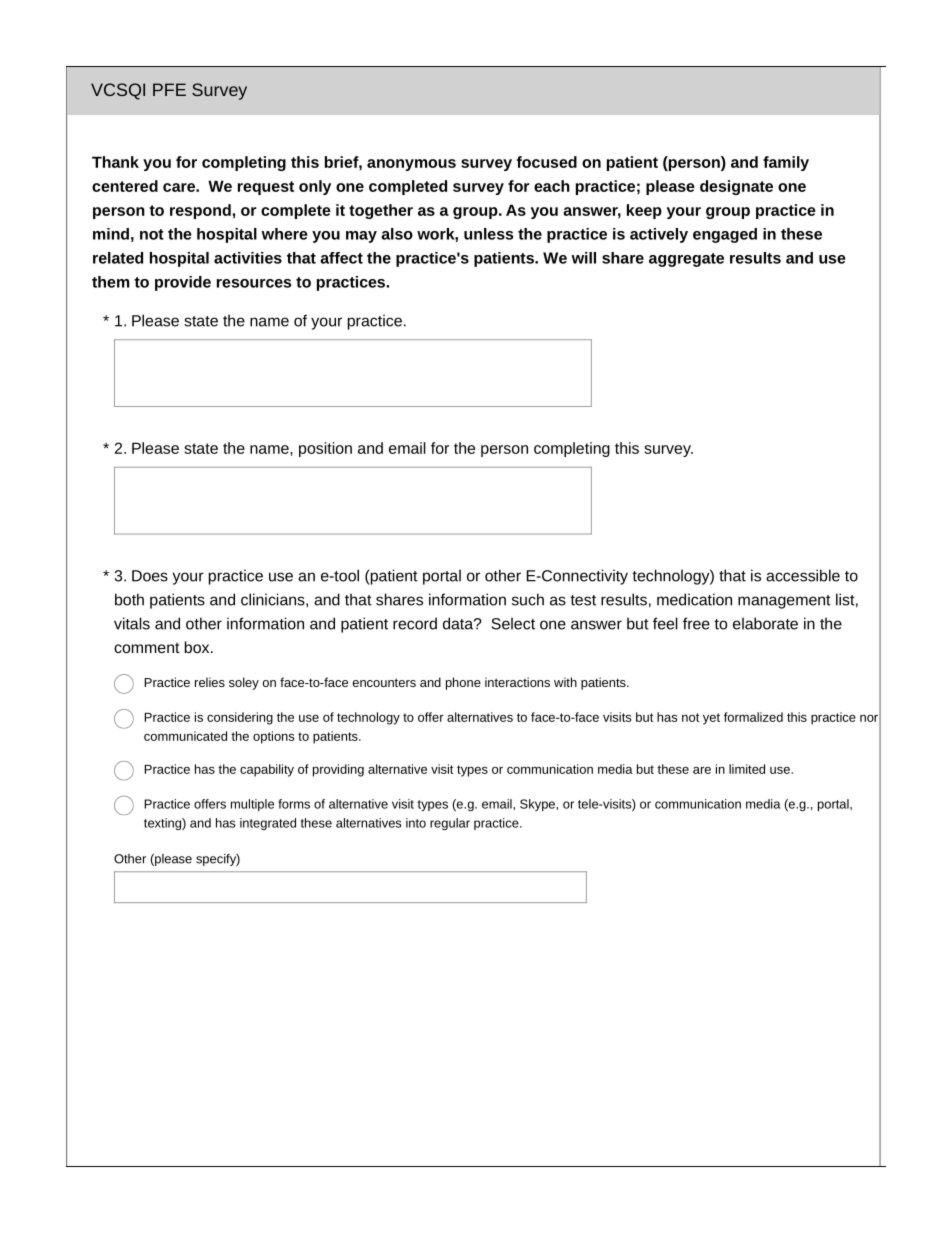  What do you see at coordinates (747, 769) in the screenshot?
I see `limited` at bounding box center [747, 769].
